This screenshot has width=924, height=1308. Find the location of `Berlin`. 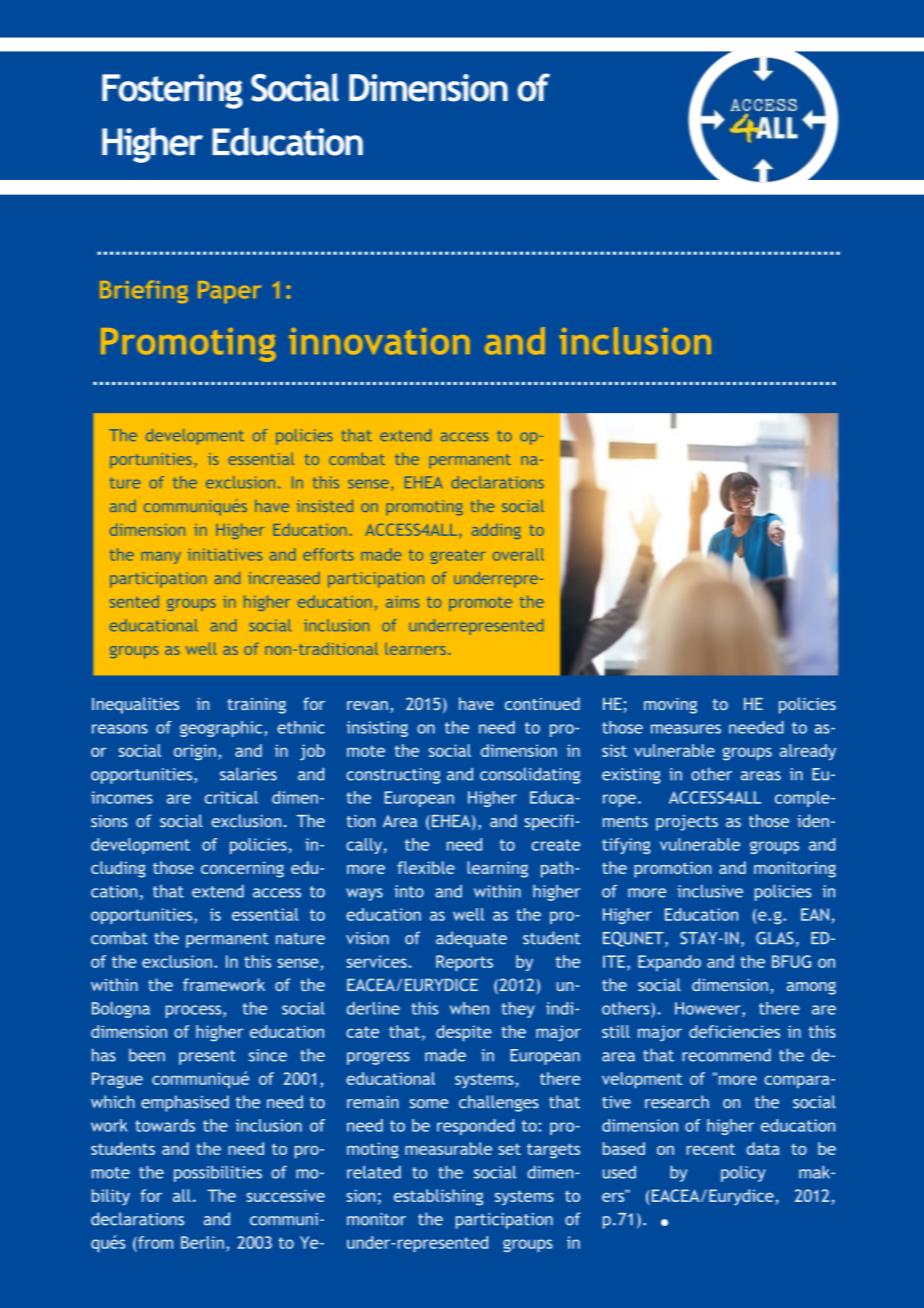

Berlin is located at coordinates (202, 1242).
